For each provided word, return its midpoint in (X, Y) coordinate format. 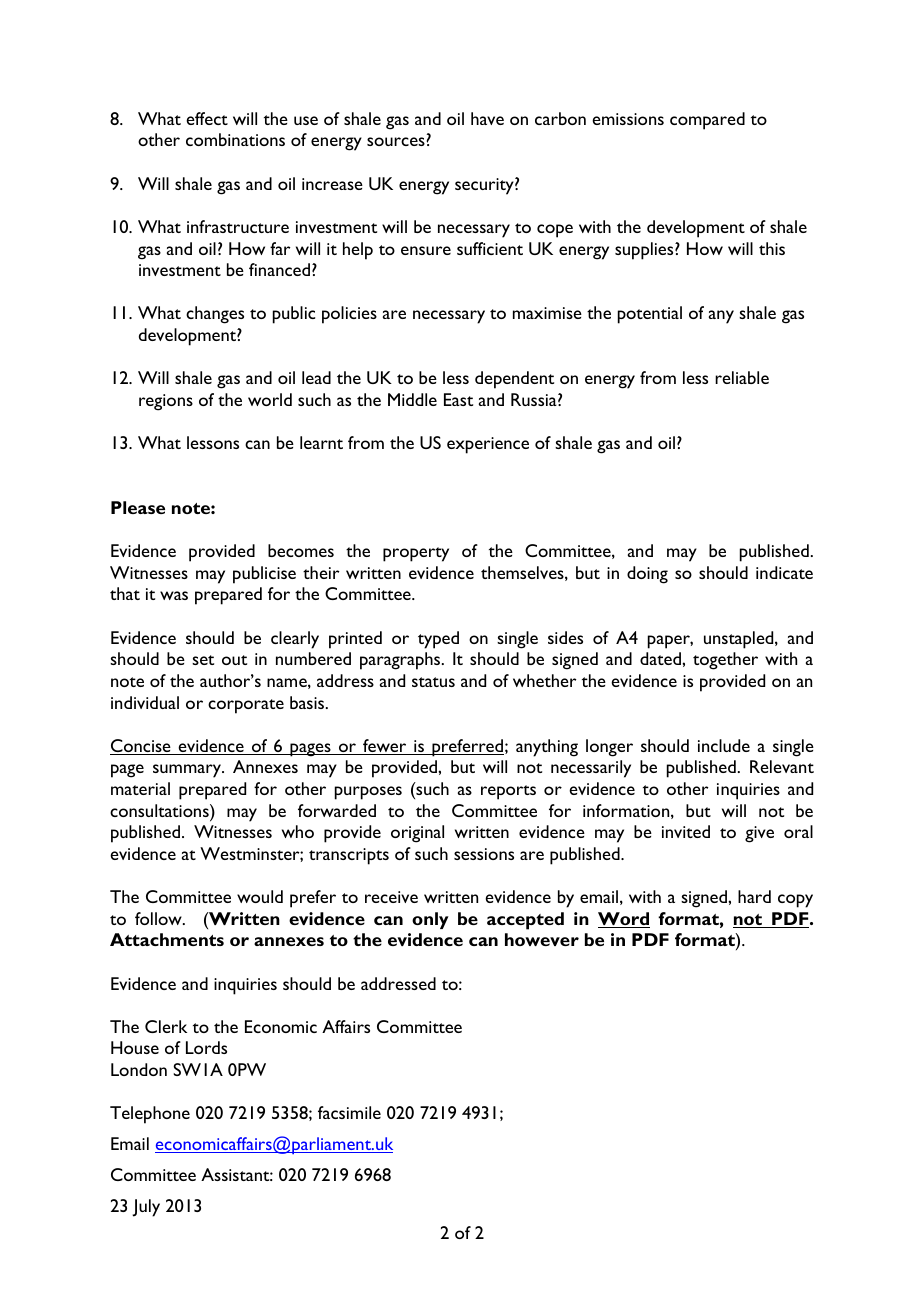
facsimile (349, 1112)
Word (624, 920)
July (146, 1208)
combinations (235, 139)
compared (707, 121)
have (487, 118)
